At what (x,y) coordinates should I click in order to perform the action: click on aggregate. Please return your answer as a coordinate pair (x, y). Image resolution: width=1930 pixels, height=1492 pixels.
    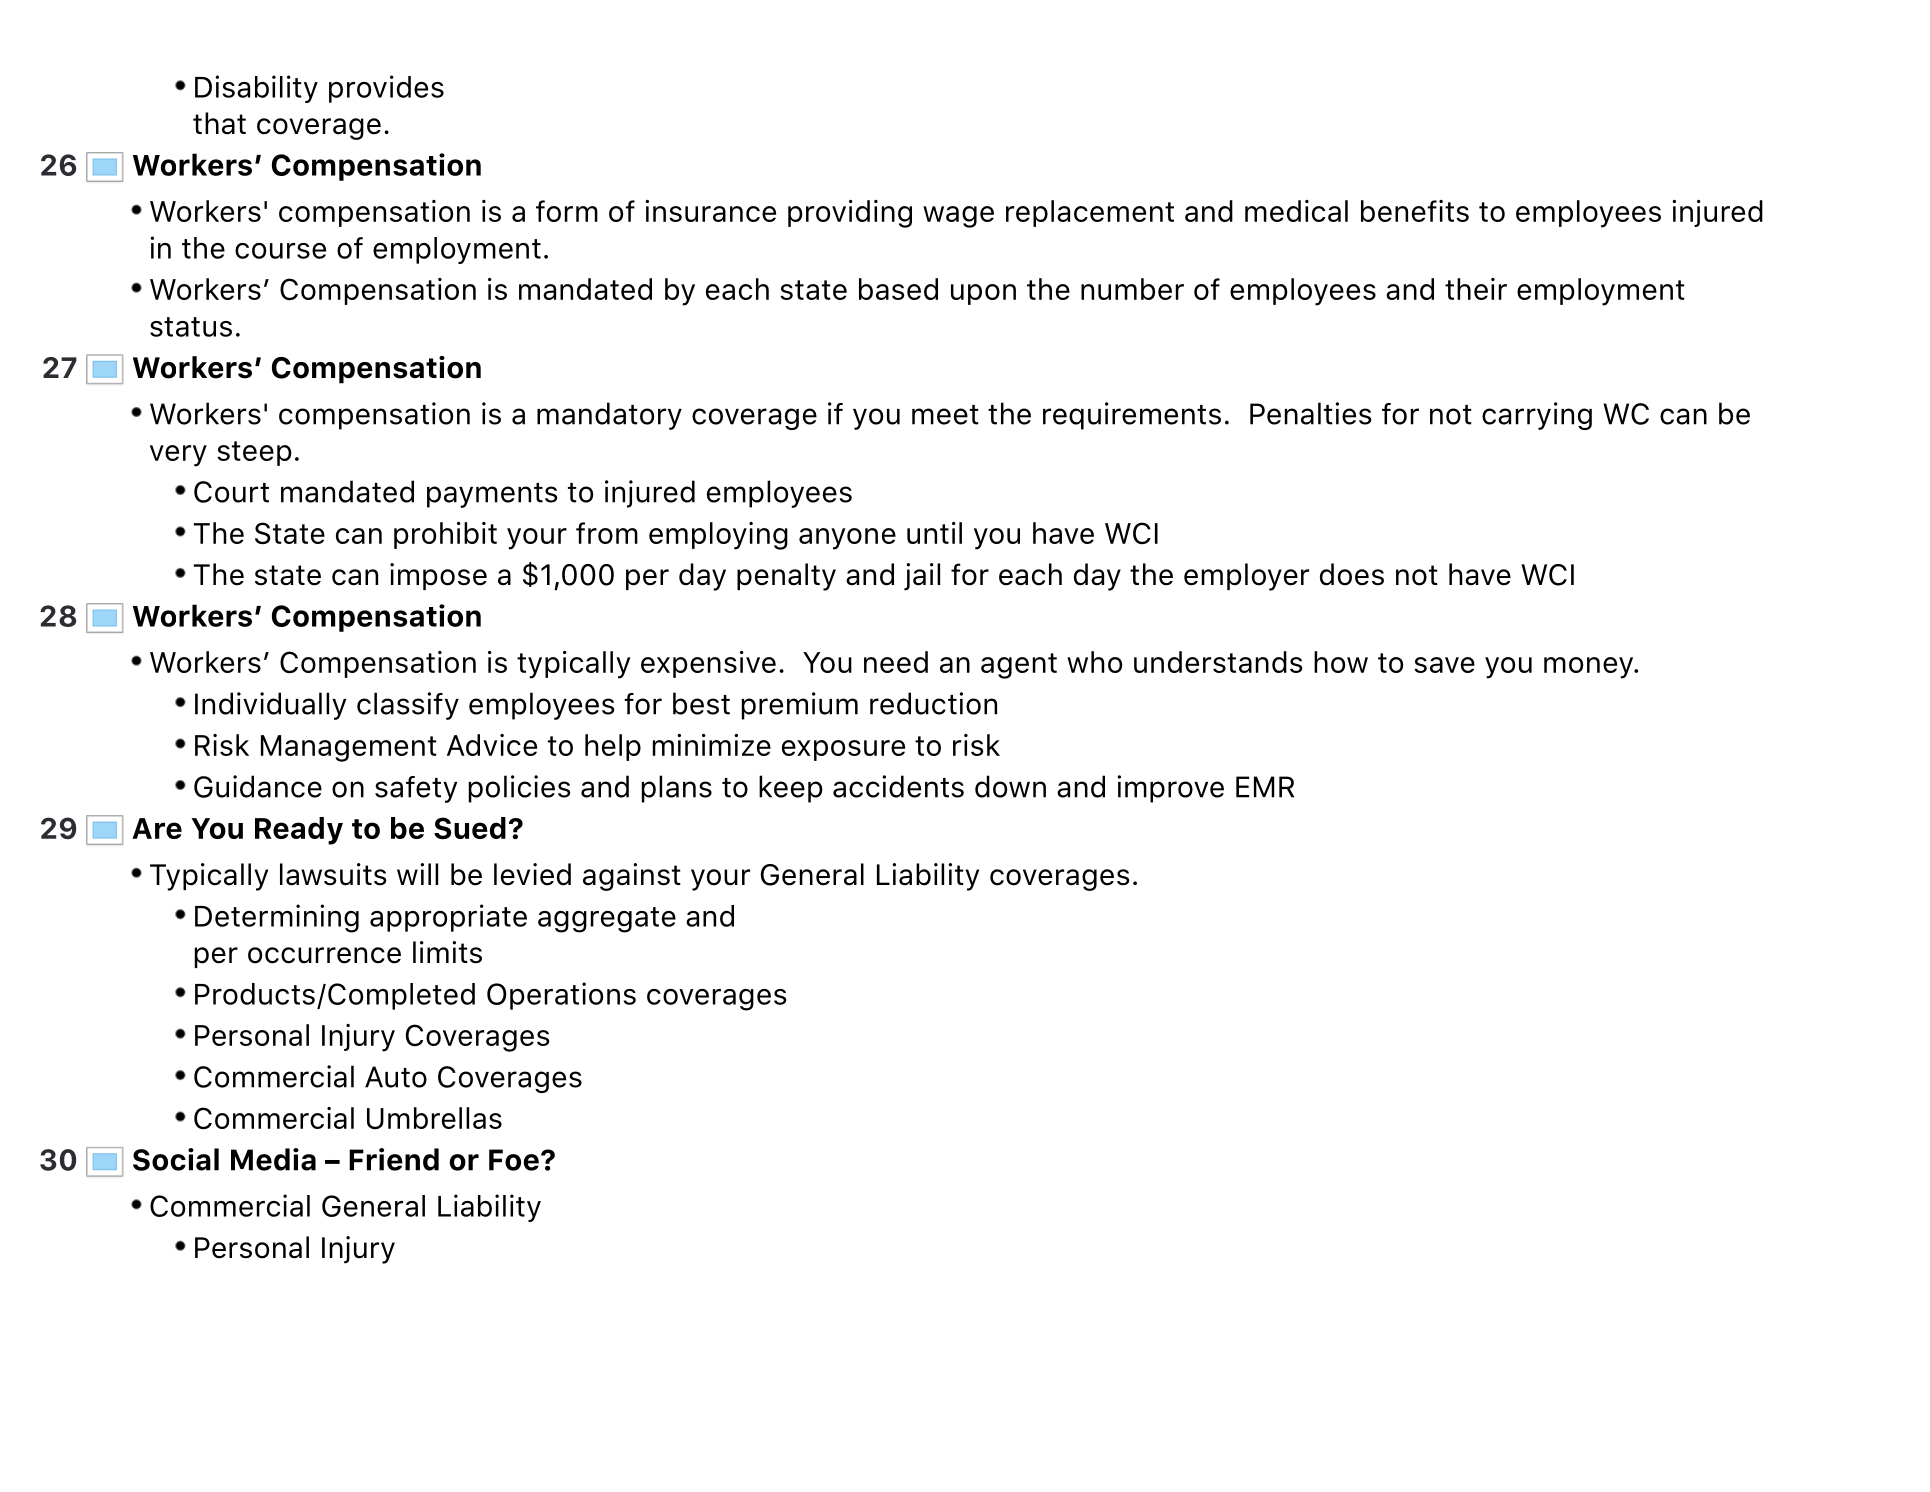
    Looking at the image, I should click on (607, 920).
